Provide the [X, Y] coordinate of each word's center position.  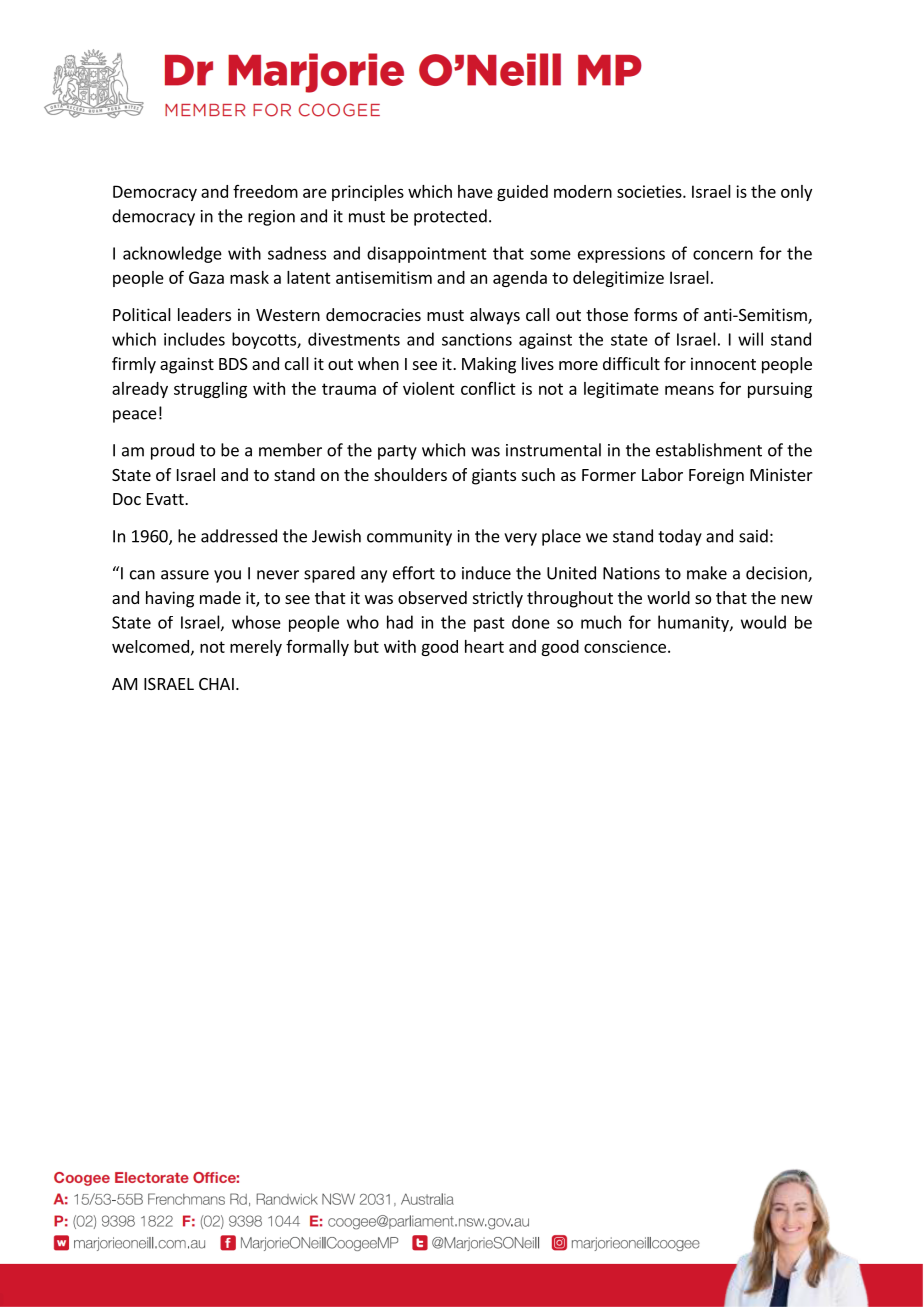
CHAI [216, 684]
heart [484, 646]
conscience [625, 646]
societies [650, 191]
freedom [265, 191]
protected [450, 217]
